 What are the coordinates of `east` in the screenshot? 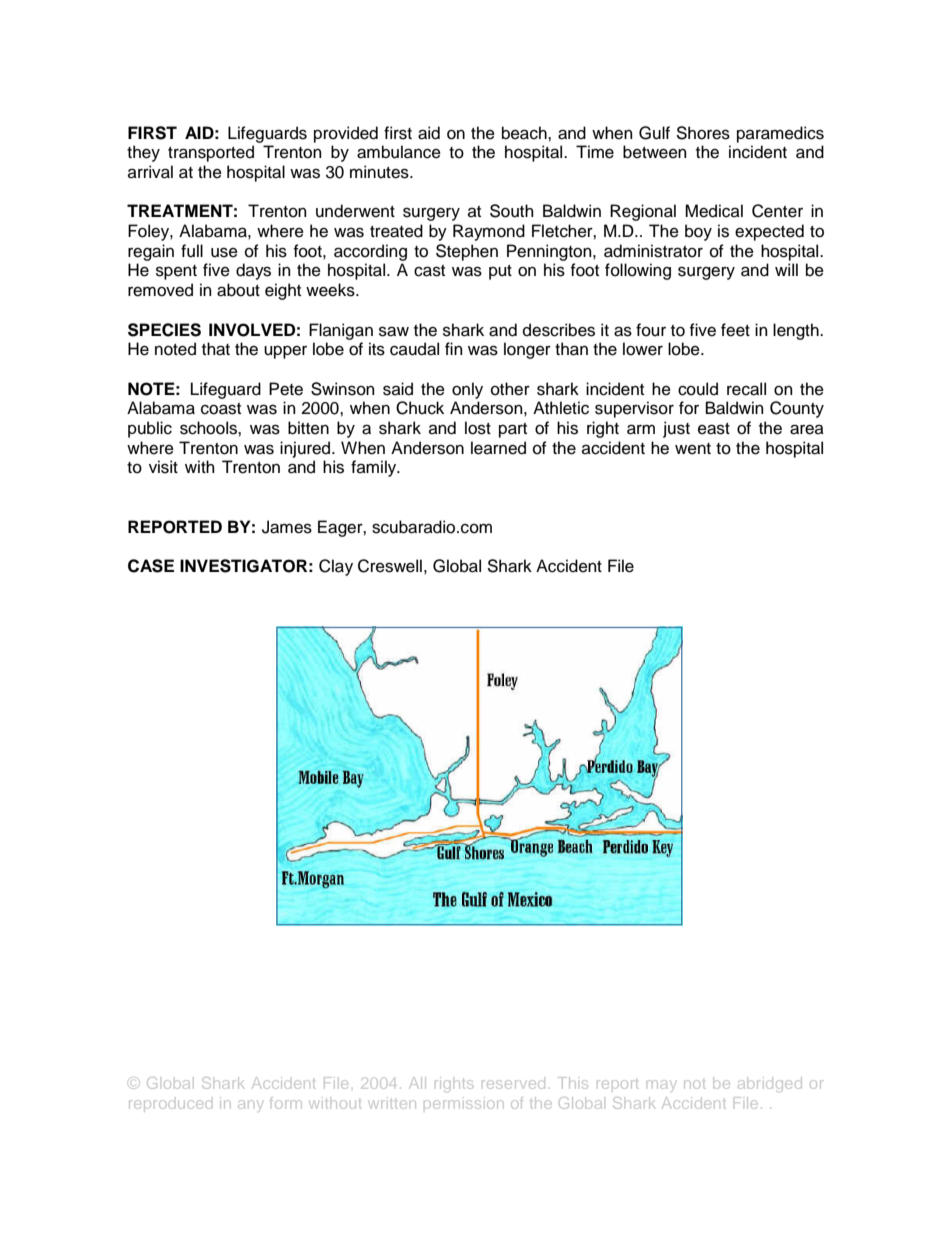 It's located at (714, 429).
